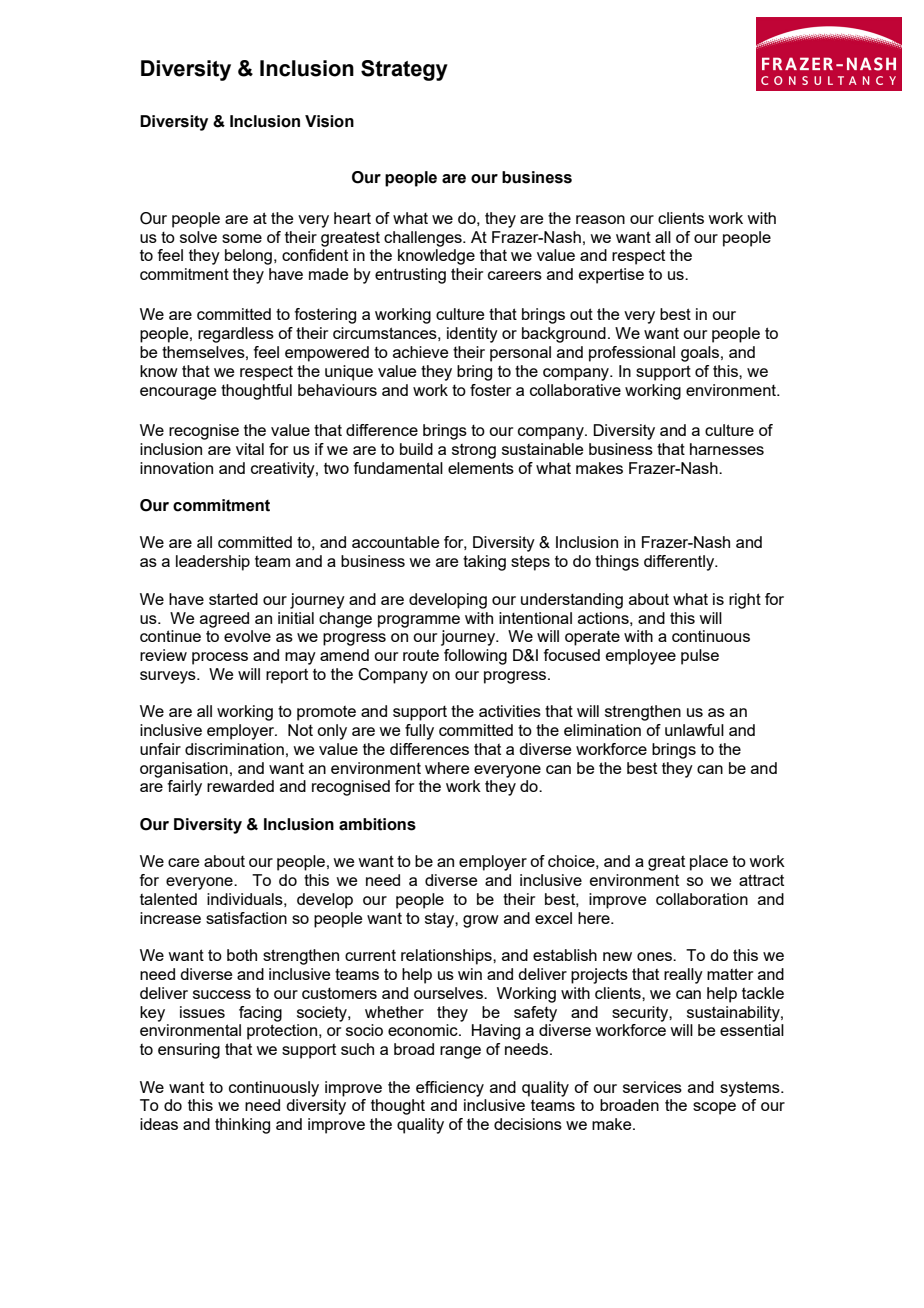 The image size is (924, 1308). I want to click on harnesses, so click(727, 449).
